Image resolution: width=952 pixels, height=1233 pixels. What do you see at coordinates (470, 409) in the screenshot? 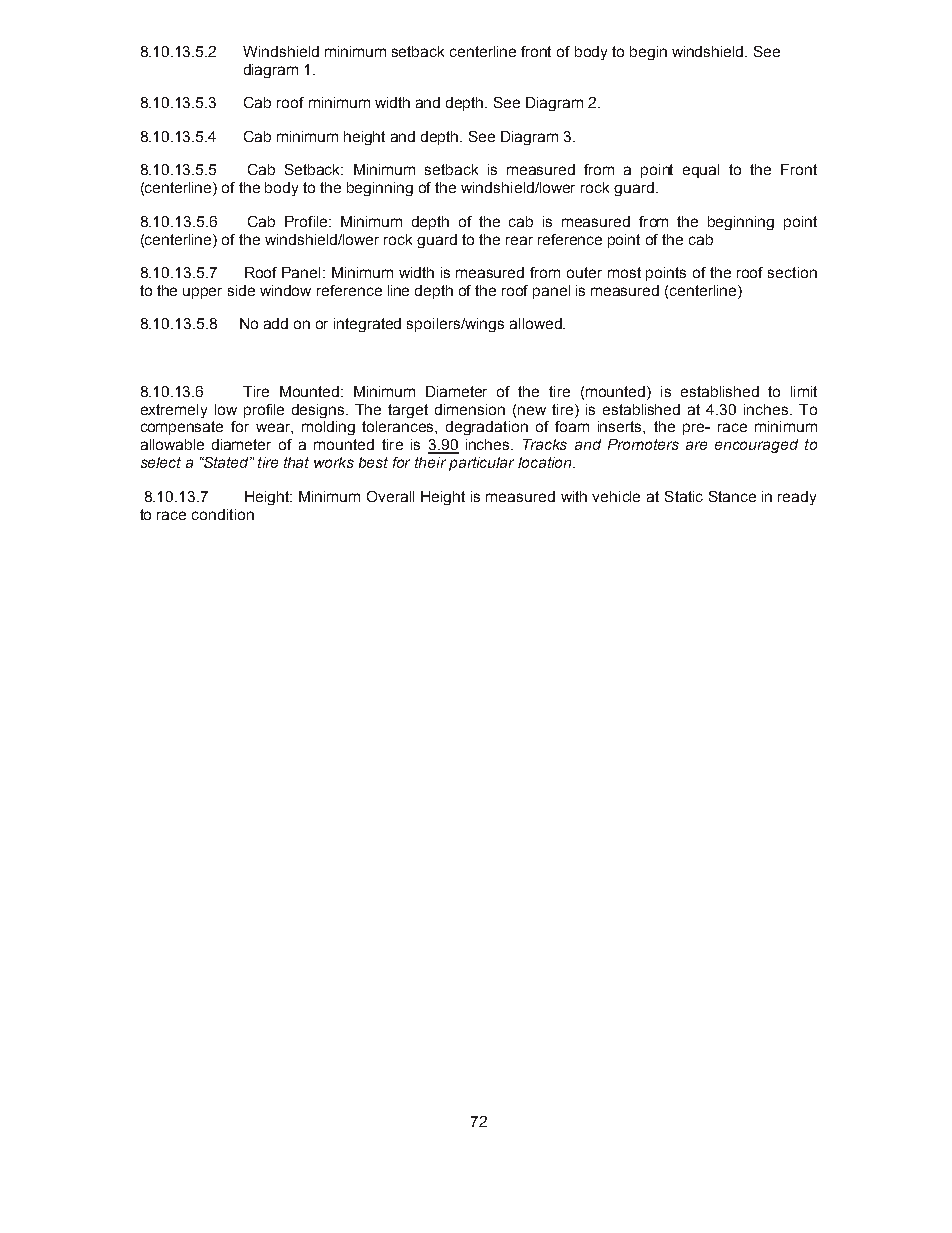
I see `dimension` at bounding box center [470, 409].
